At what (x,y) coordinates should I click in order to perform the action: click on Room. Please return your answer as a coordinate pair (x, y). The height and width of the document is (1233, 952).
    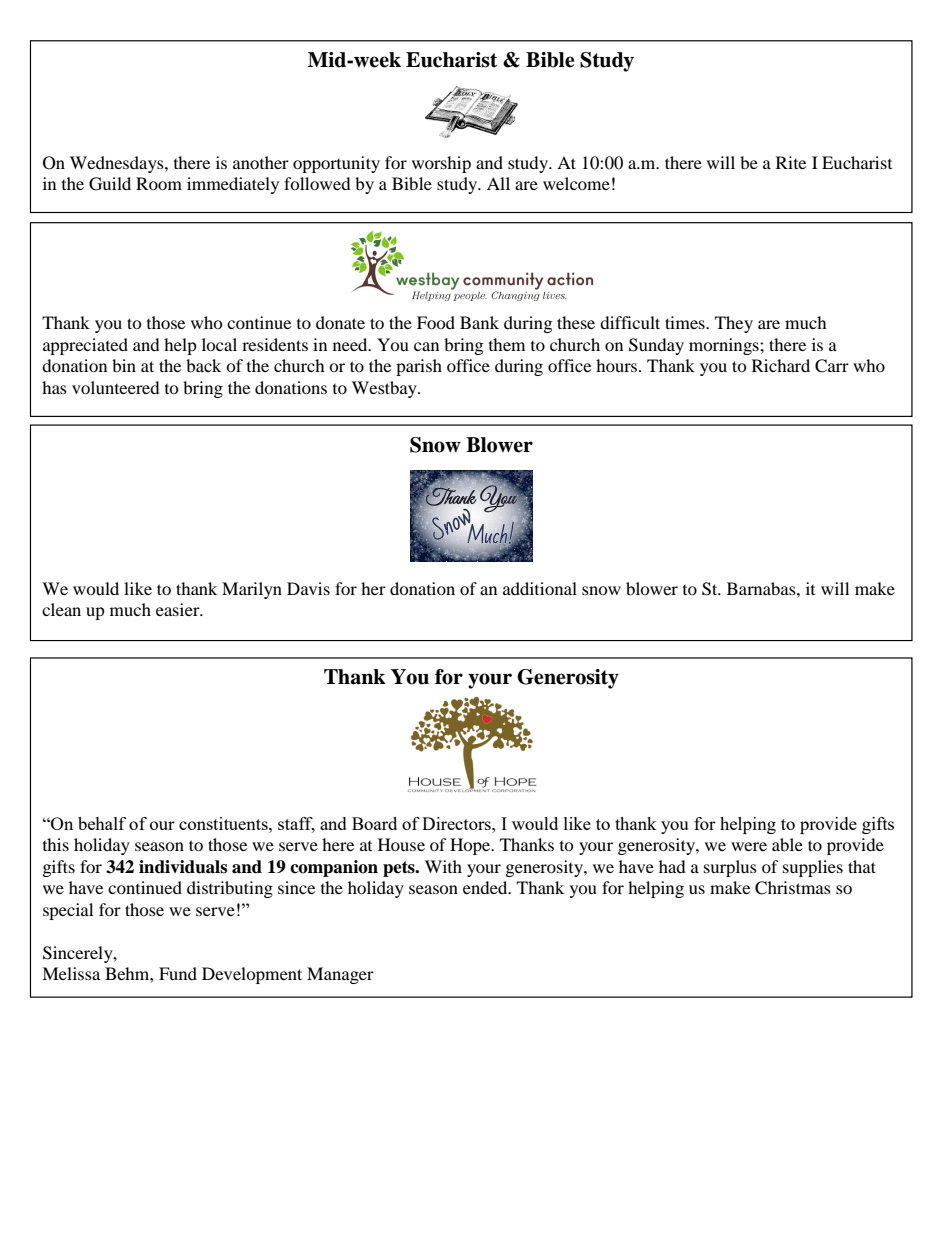
    Looking at the image, I should click on (159, 183).
